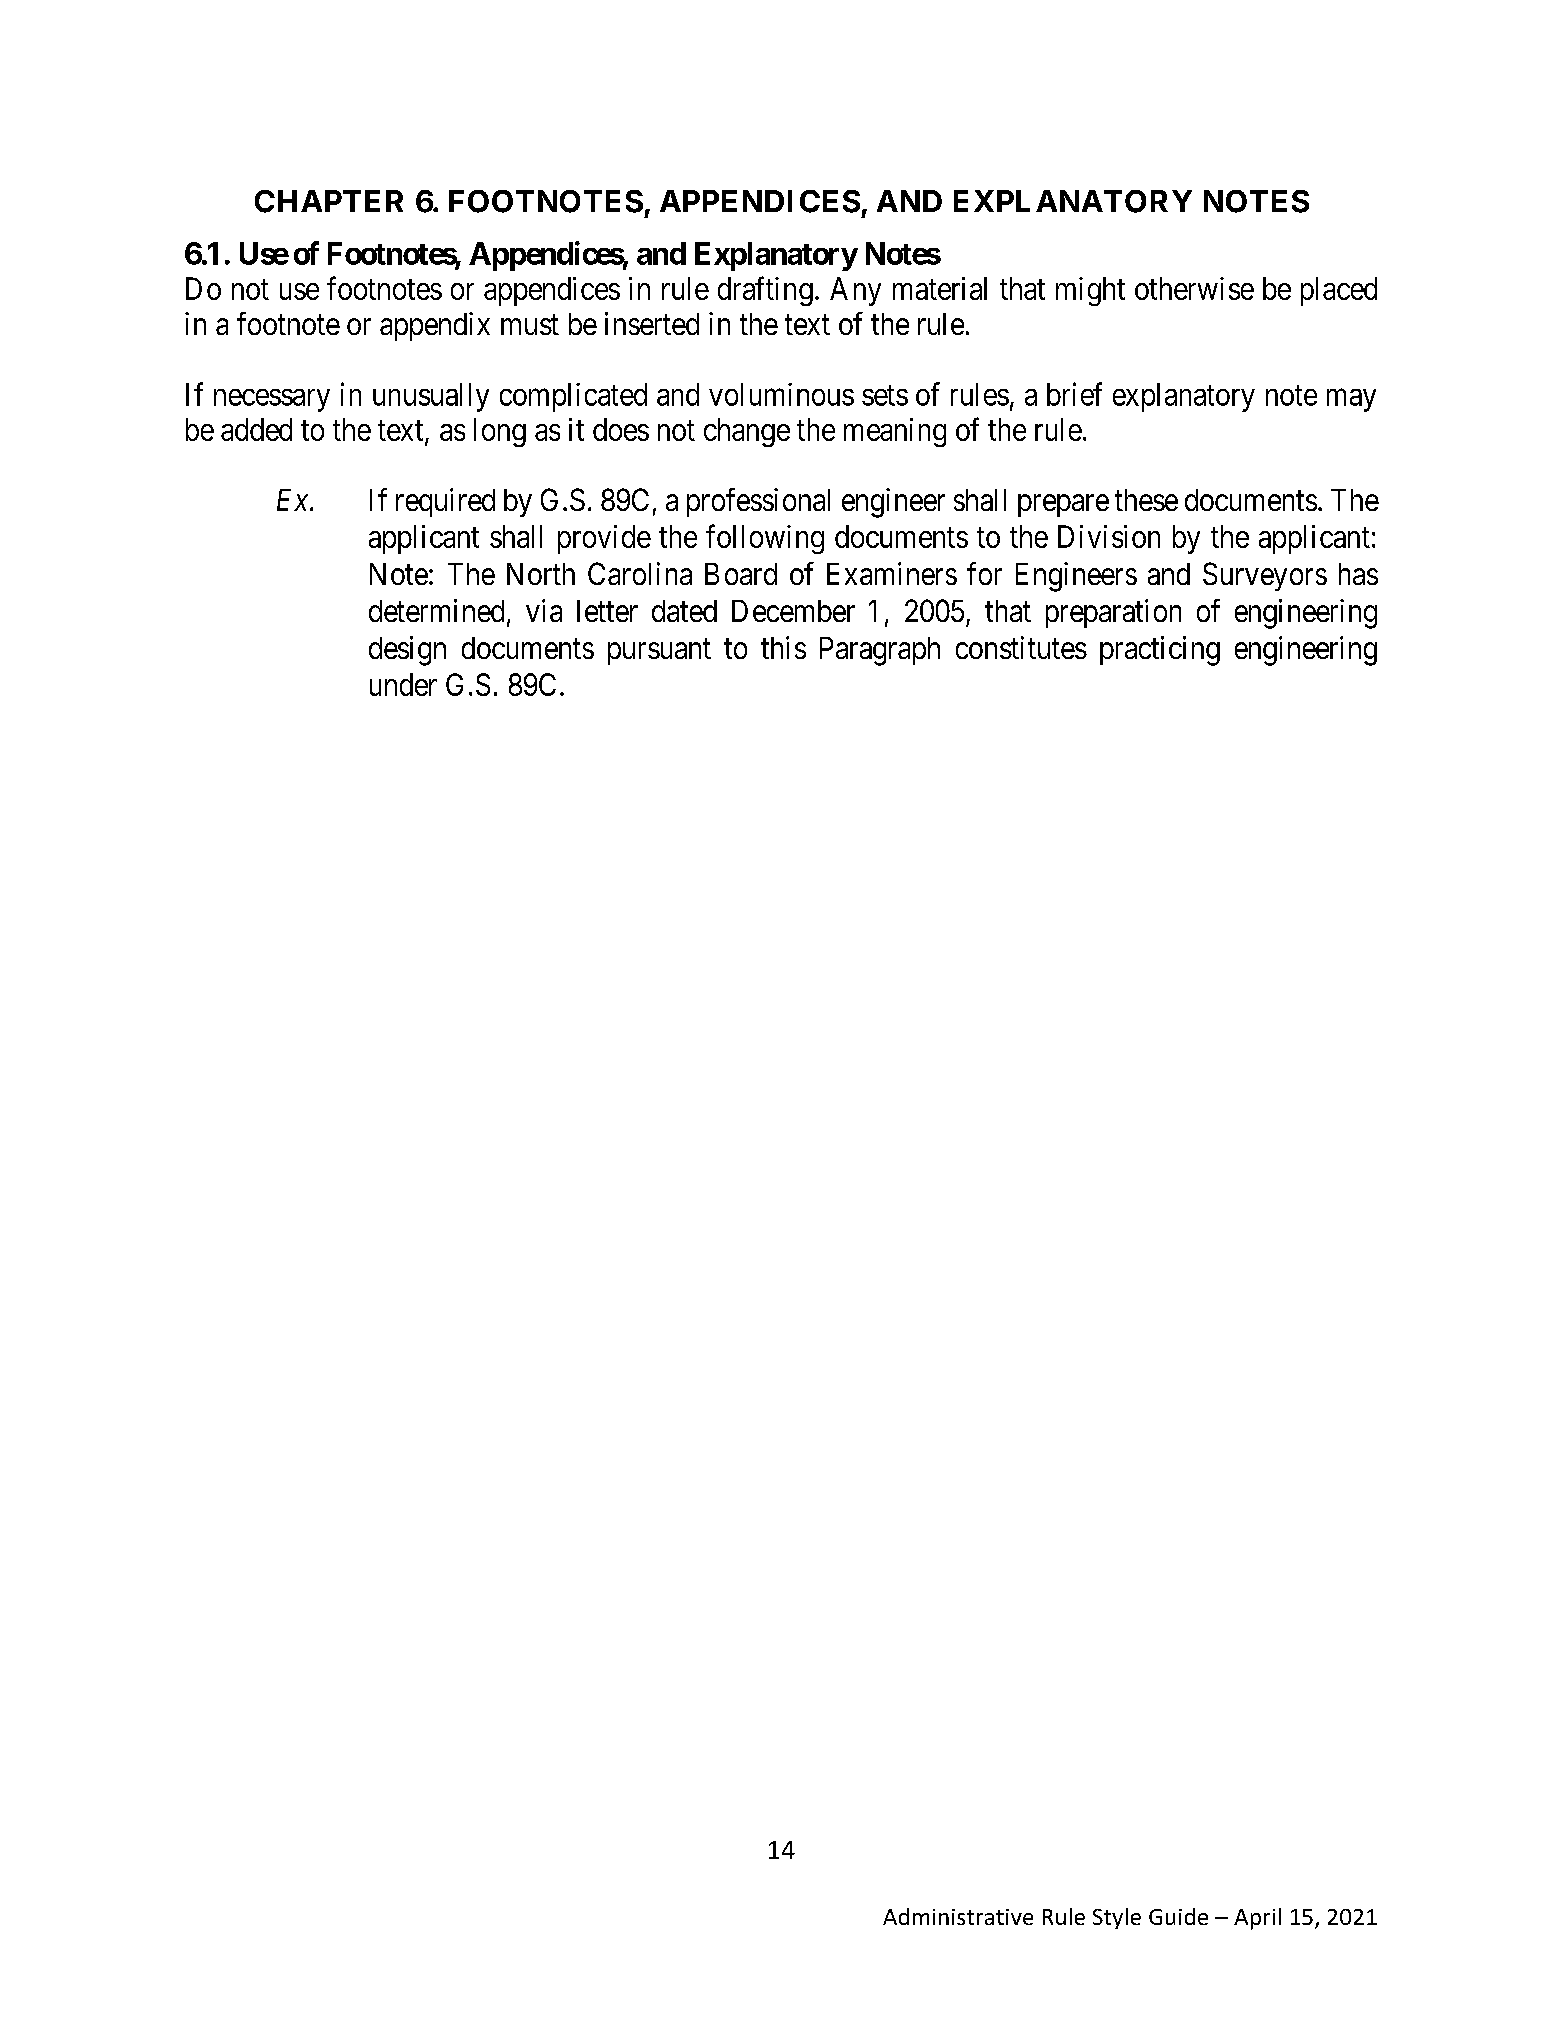 The height and width of the screenshot is (2021, 1562). What do you see at coordinates (793, 611) in the screenshot?
I see `December` at bounding box center [793, 611].
